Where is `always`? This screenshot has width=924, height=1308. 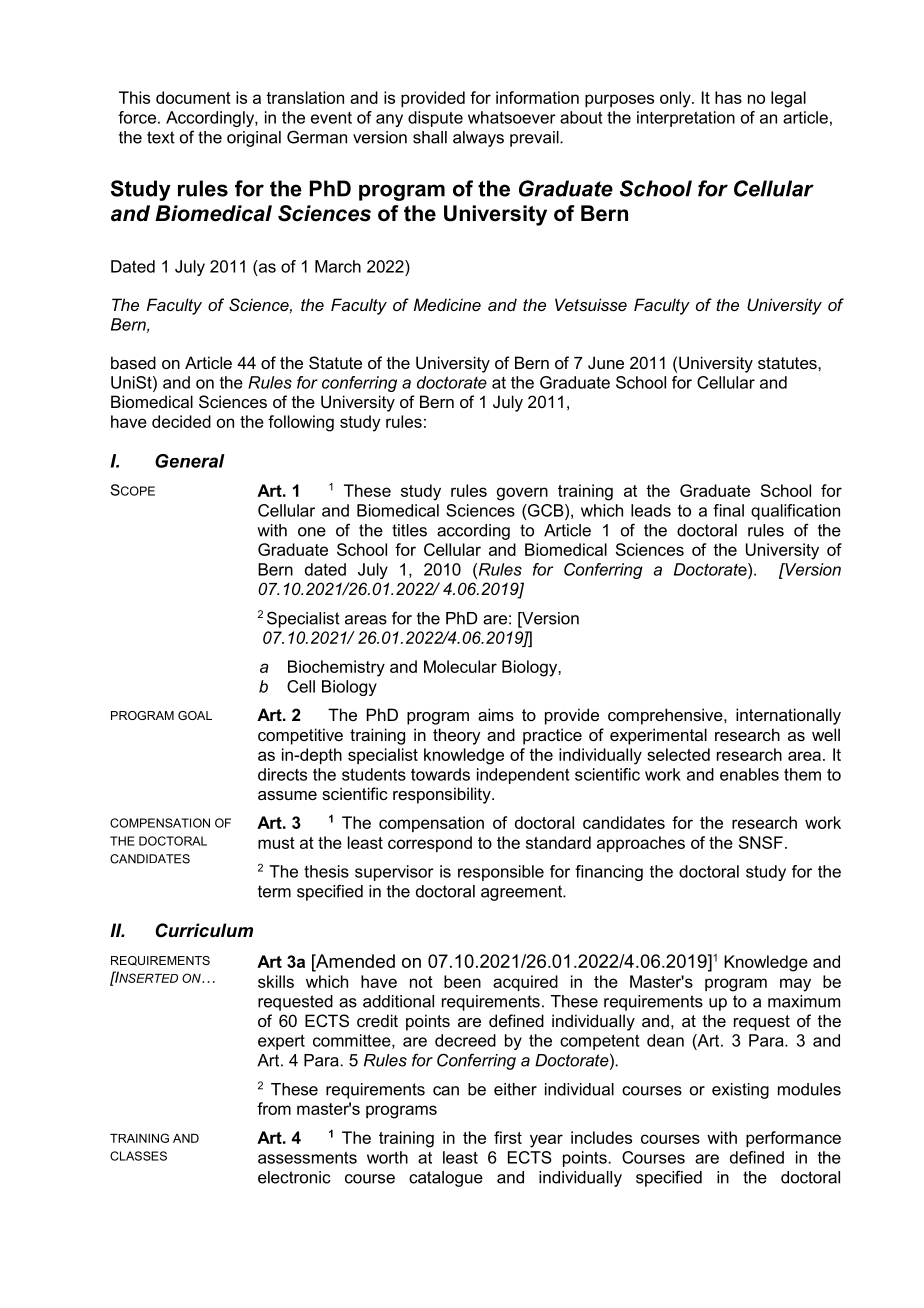 always is located at coordinates (478, 139).
